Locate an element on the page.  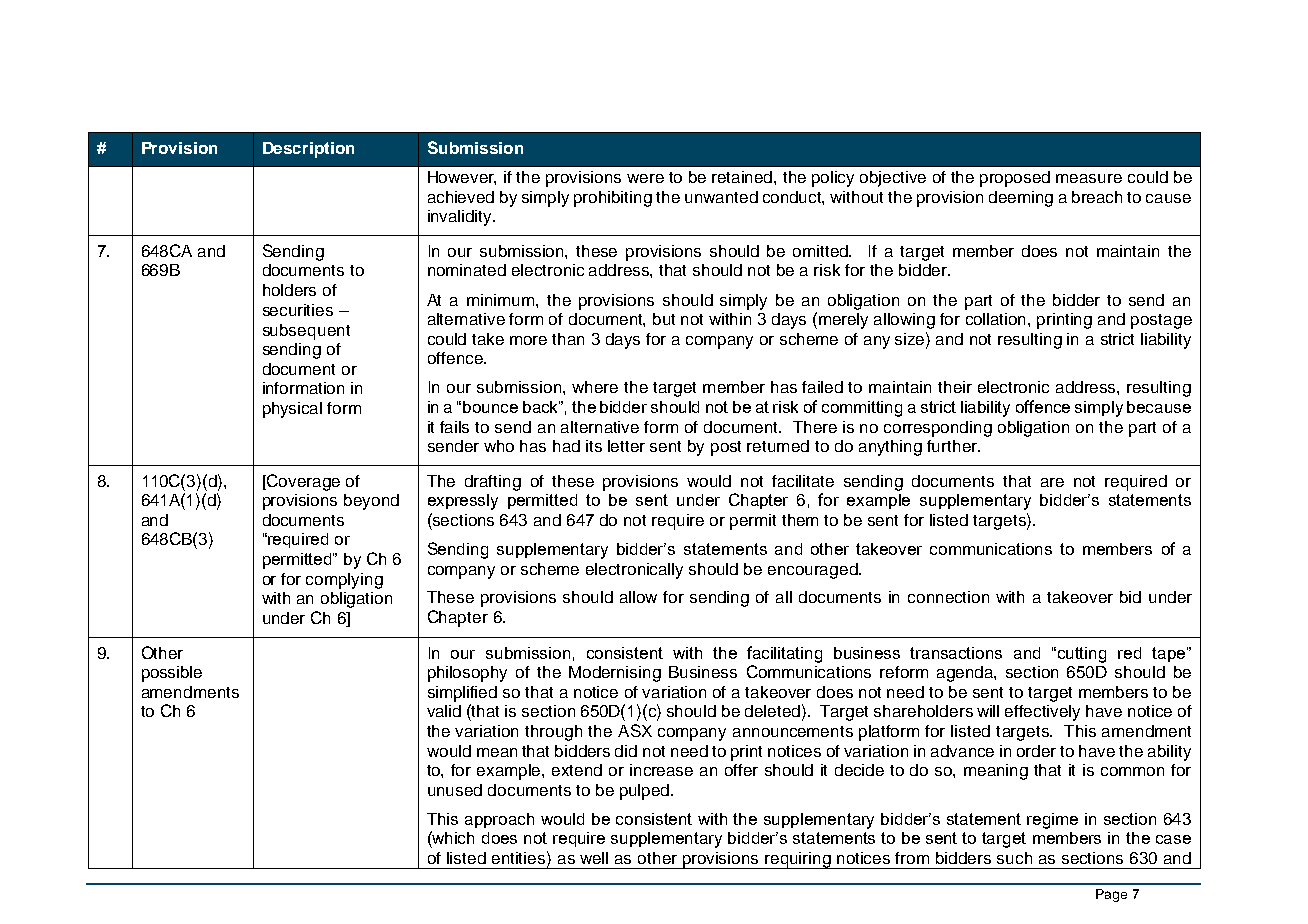
possible is located at coordinates (172, 674).
